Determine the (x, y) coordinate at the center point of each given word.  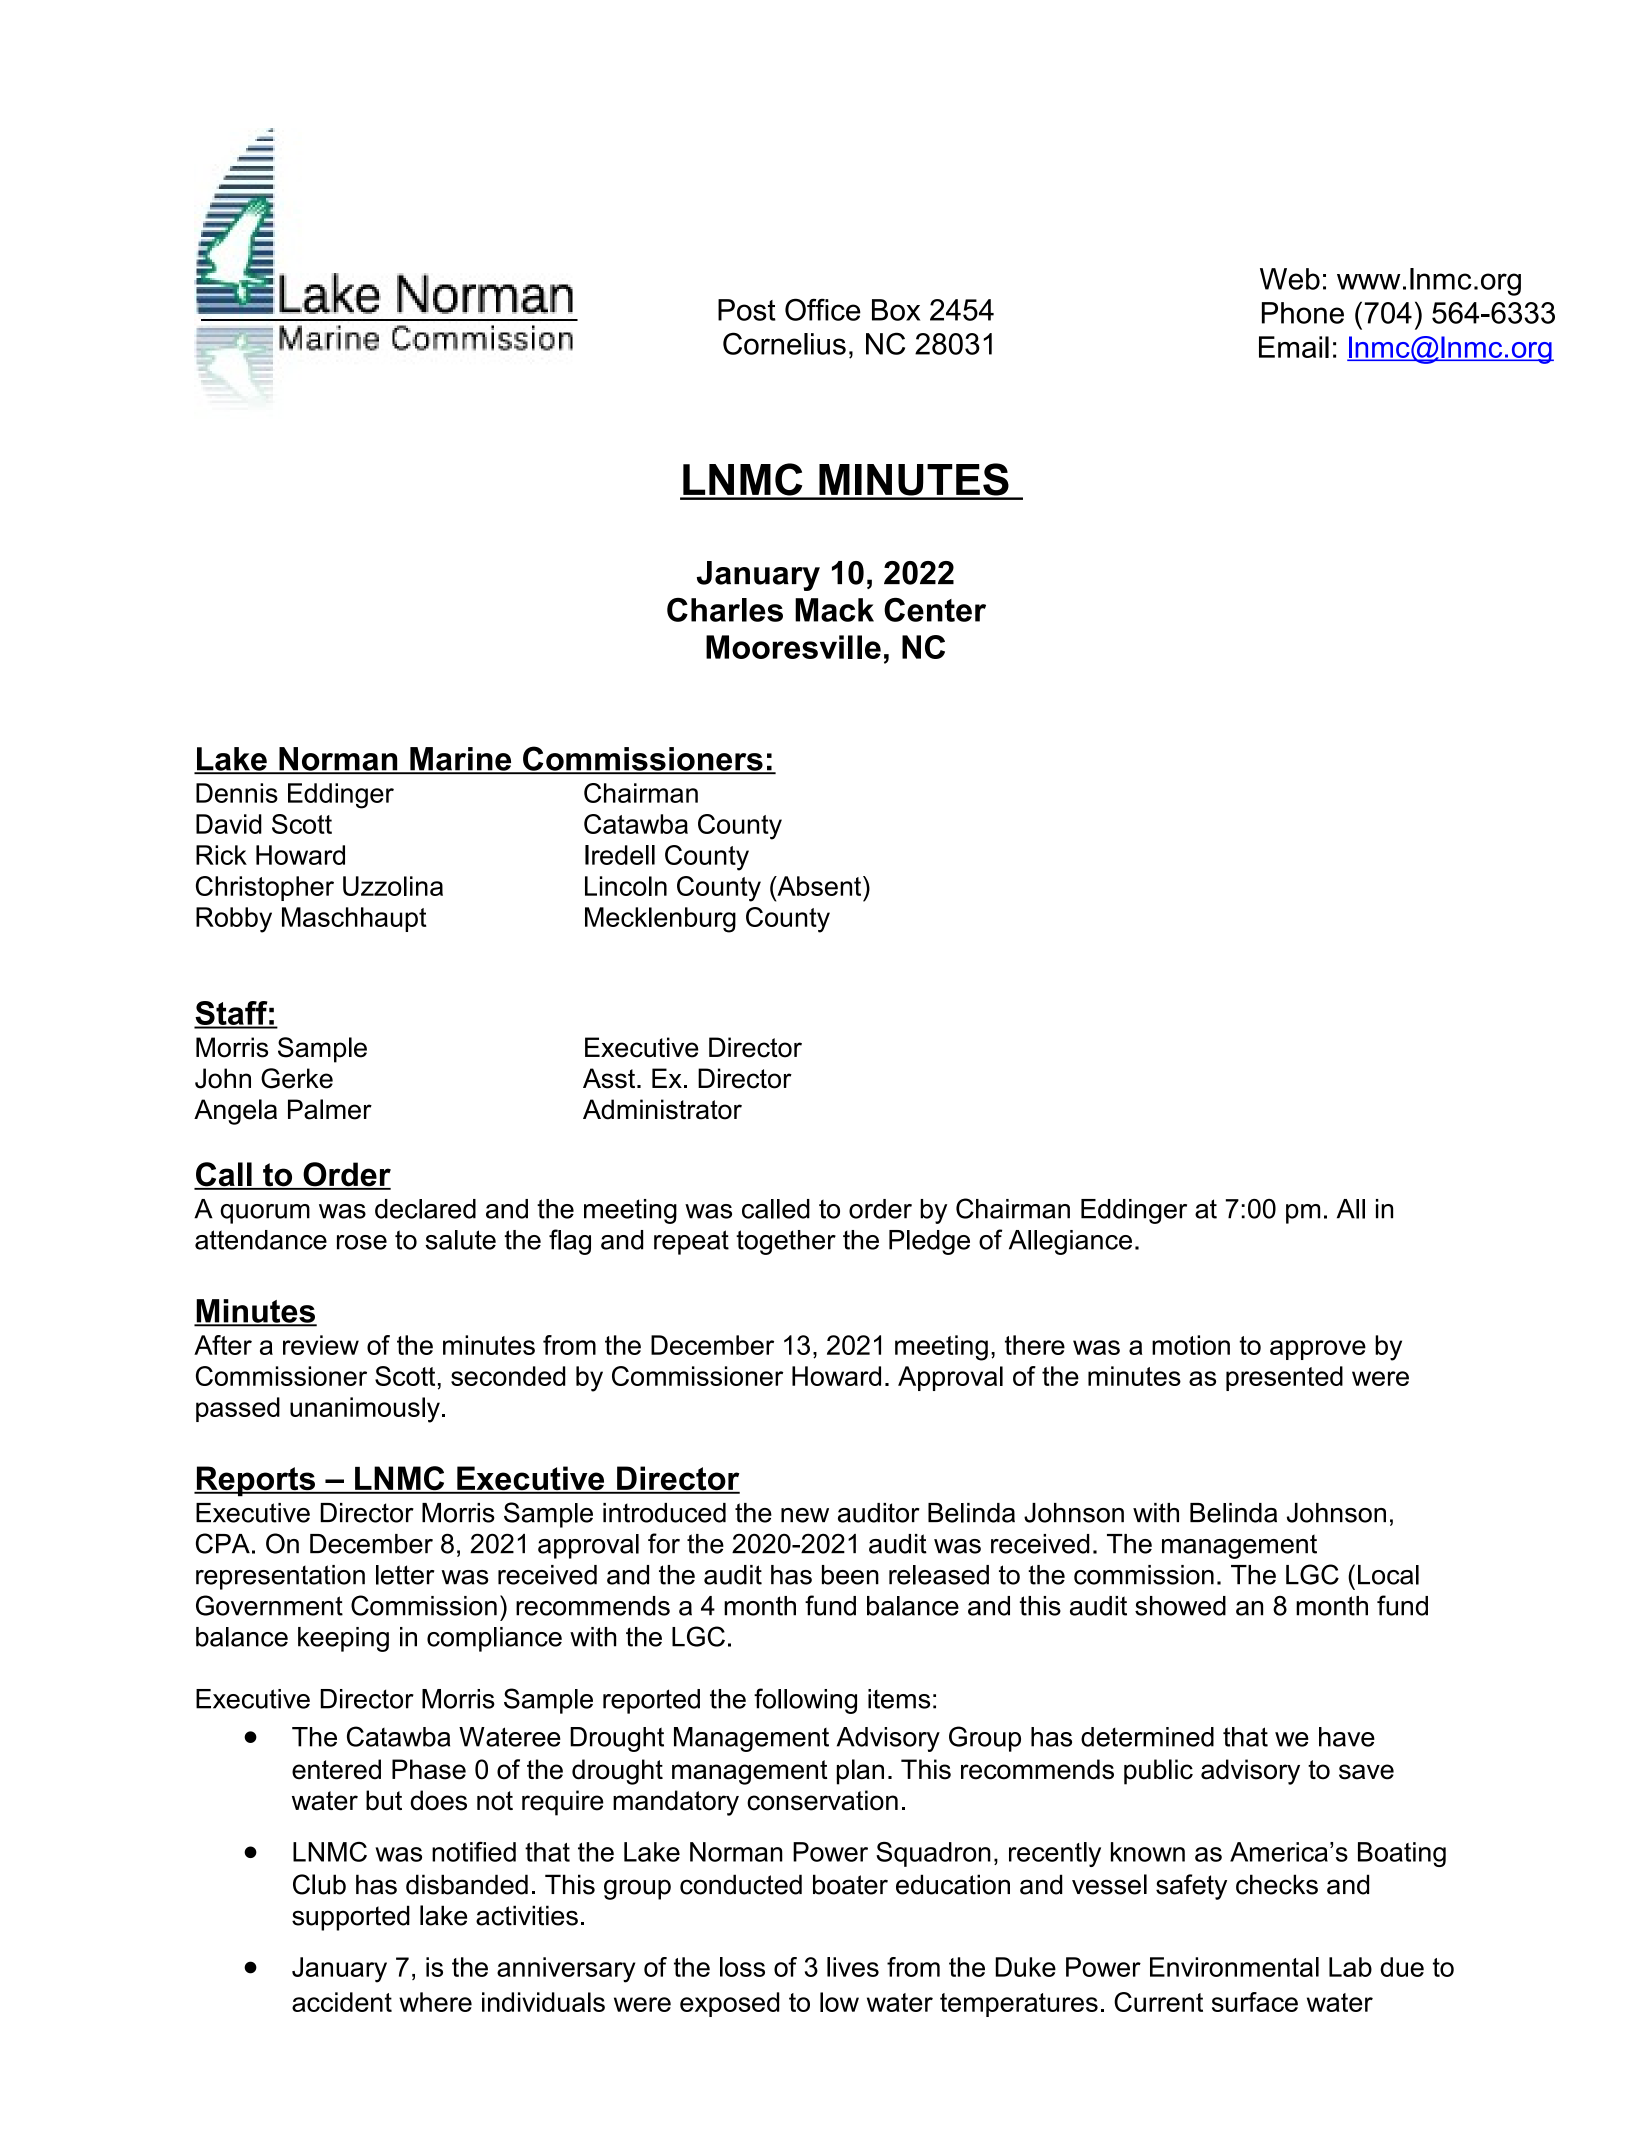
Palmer (330, 1109)
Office (823, 309)
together (786, 1242)
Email (1294, 347)
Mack (834, 610)
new (805, 1515)
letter (405, 1575)
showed (1180, 1606)
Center (935, 610)
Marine (461, 760)
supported (351, 1918)
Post (747, 310)
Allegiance (1070, 1242)
